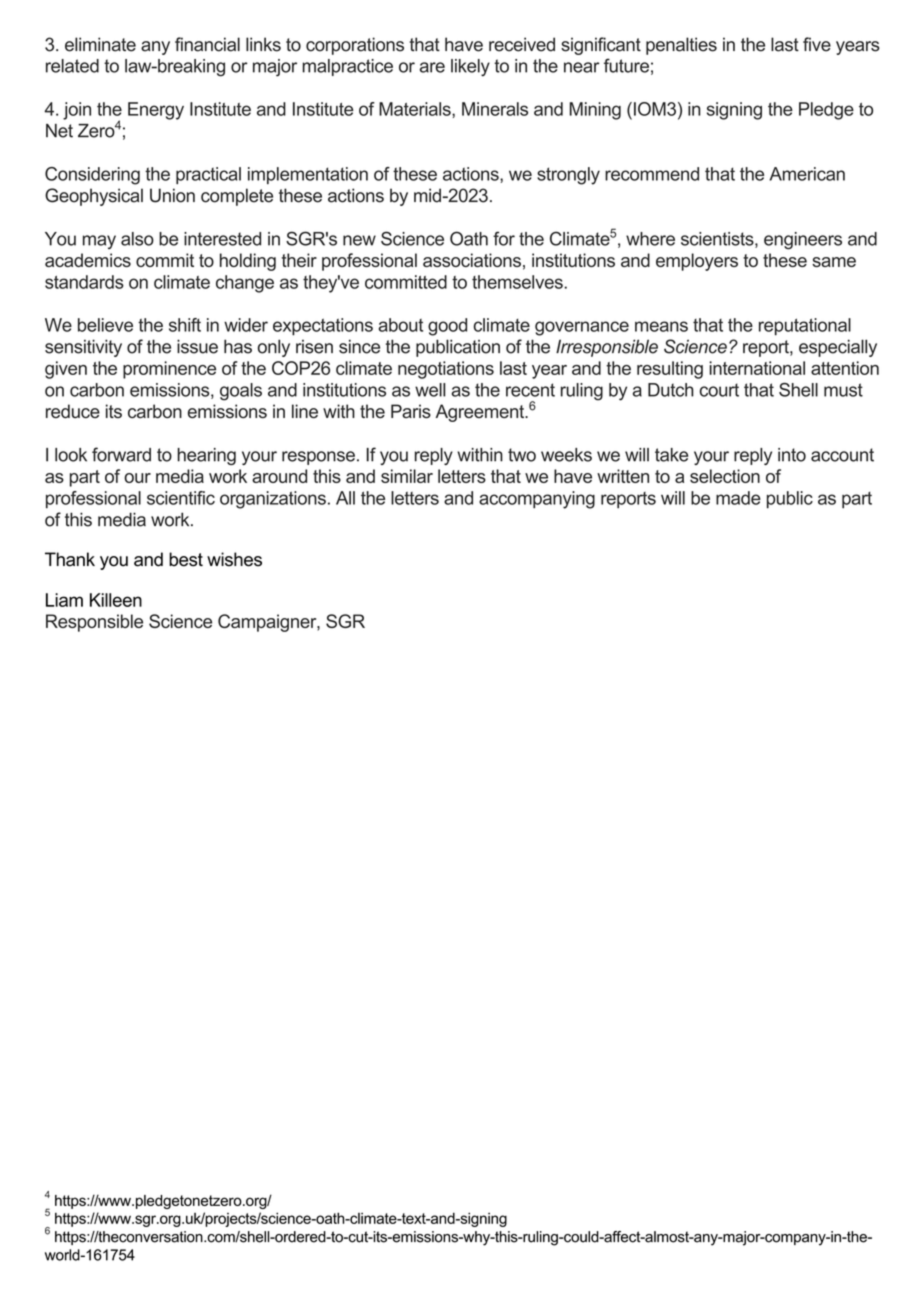 This screenshot has height=1308, width=924. I want to click on associations, so click(472, 260).
